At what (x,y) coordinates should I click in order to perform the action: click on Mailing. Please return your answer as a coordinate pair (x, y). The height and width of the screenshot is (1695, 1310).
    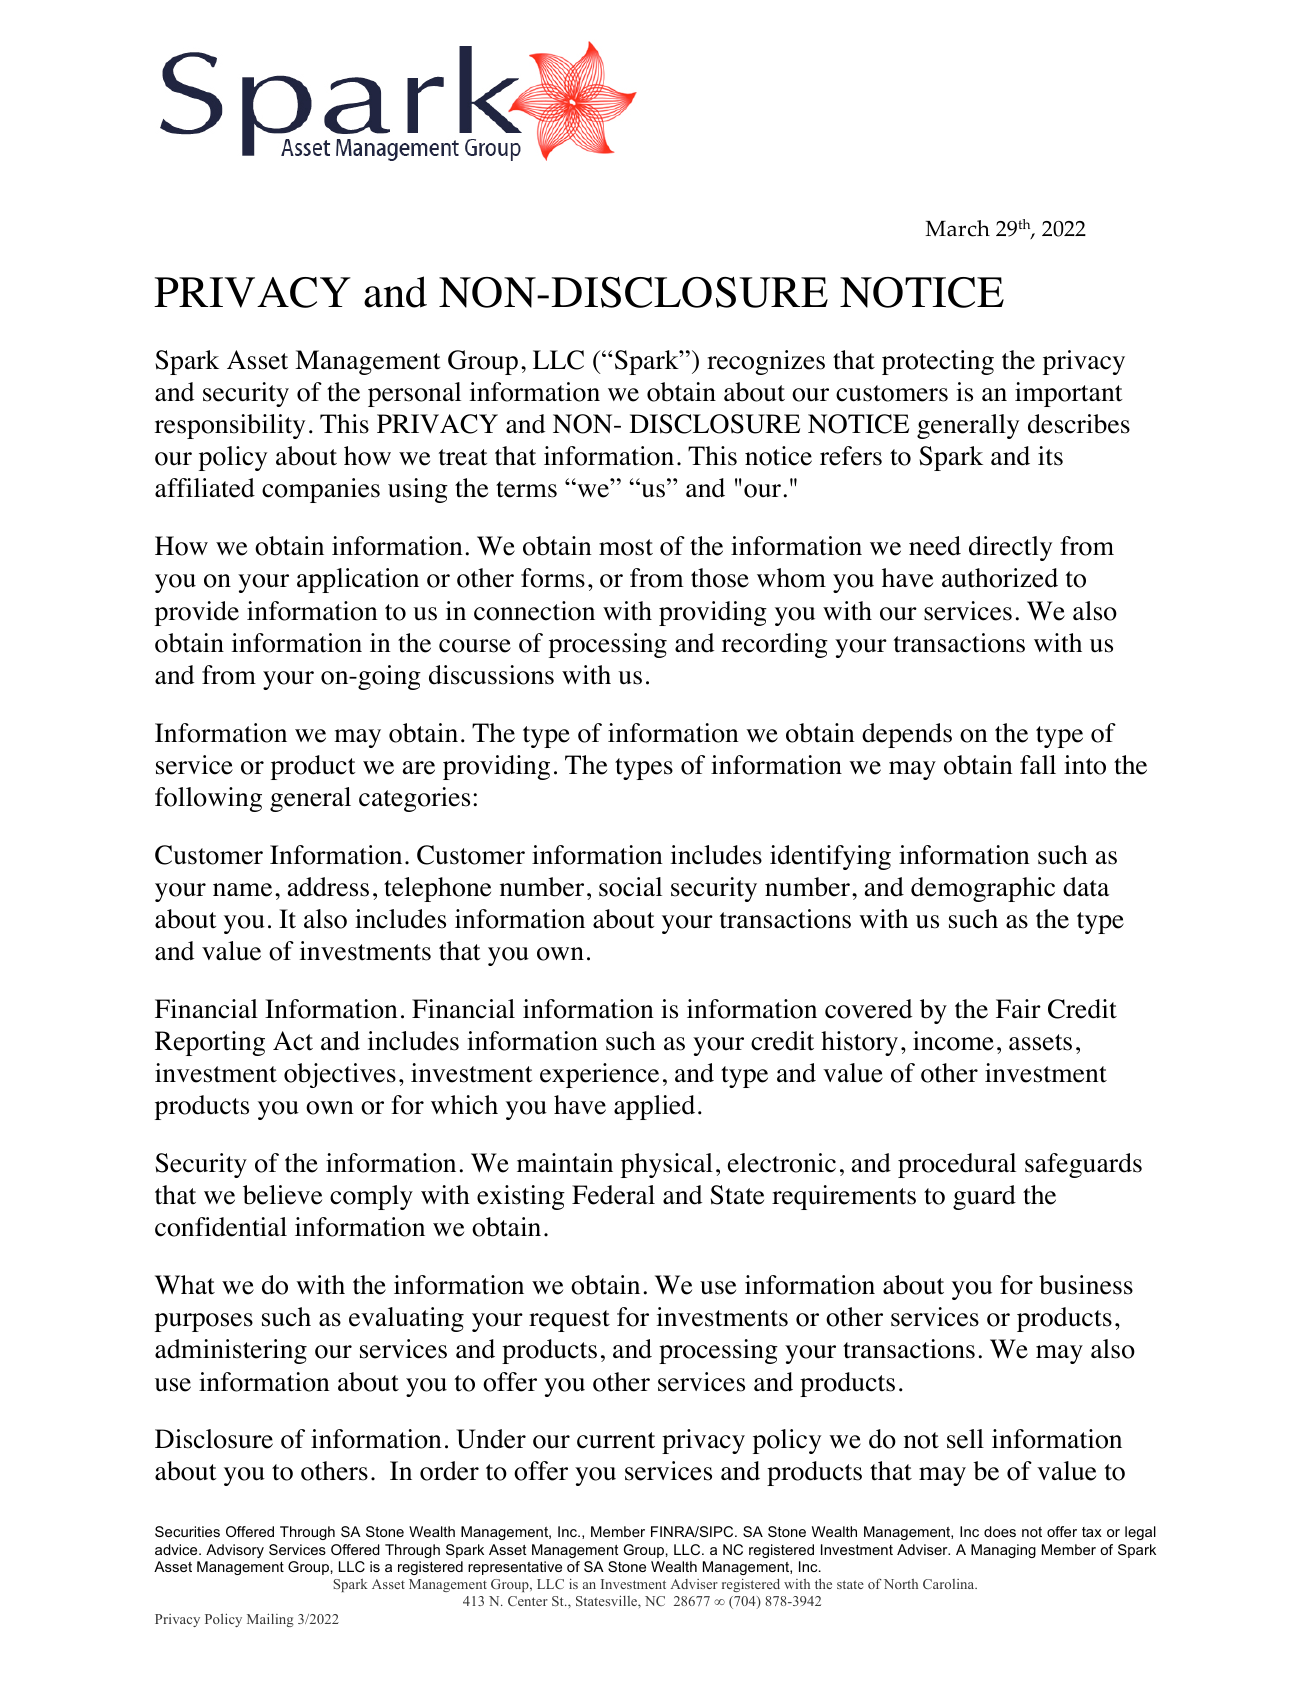
    Looking at the image, I should click on (270, 1620).
